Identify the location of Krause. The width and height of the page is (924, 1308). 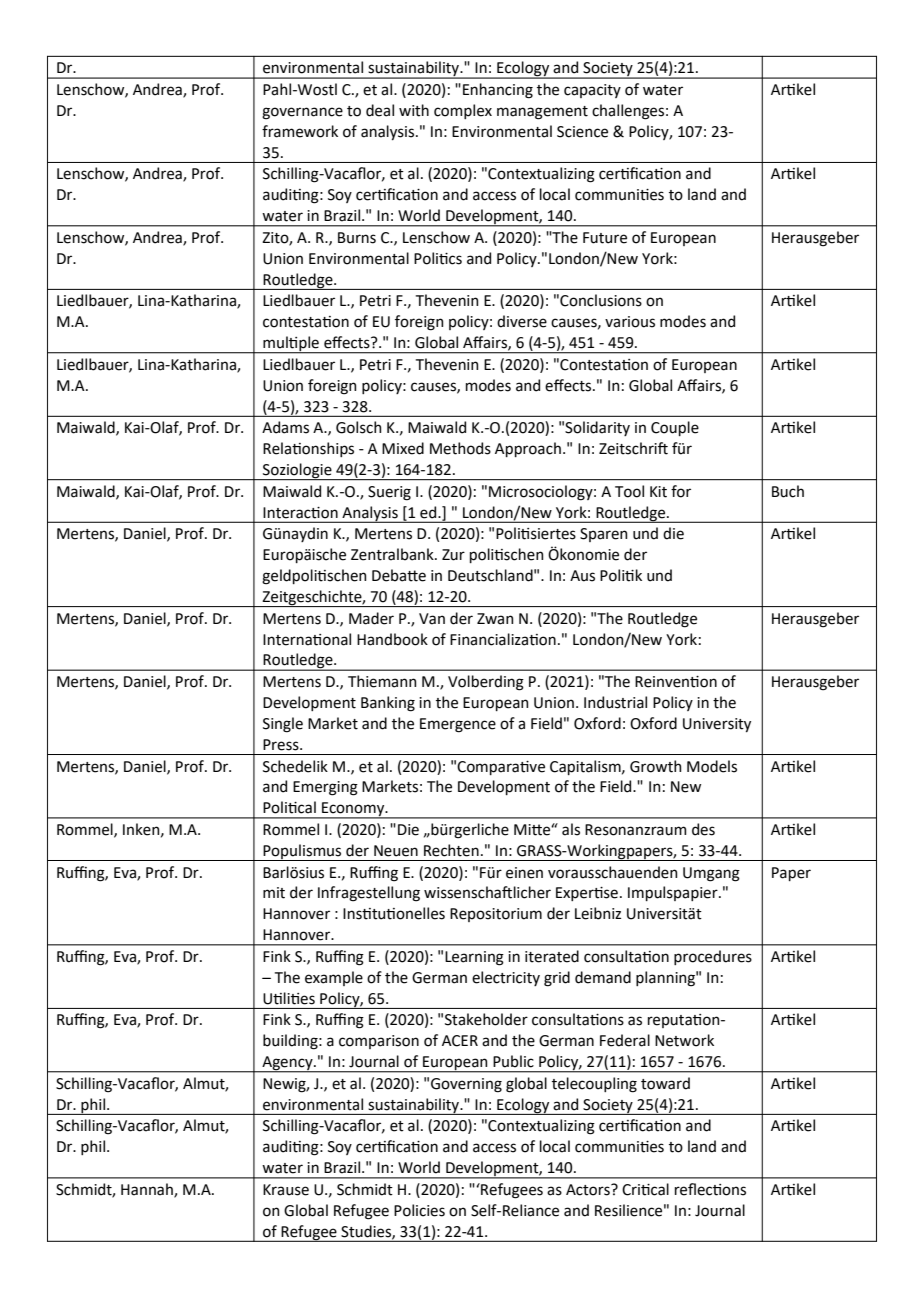
(286, 1190).
